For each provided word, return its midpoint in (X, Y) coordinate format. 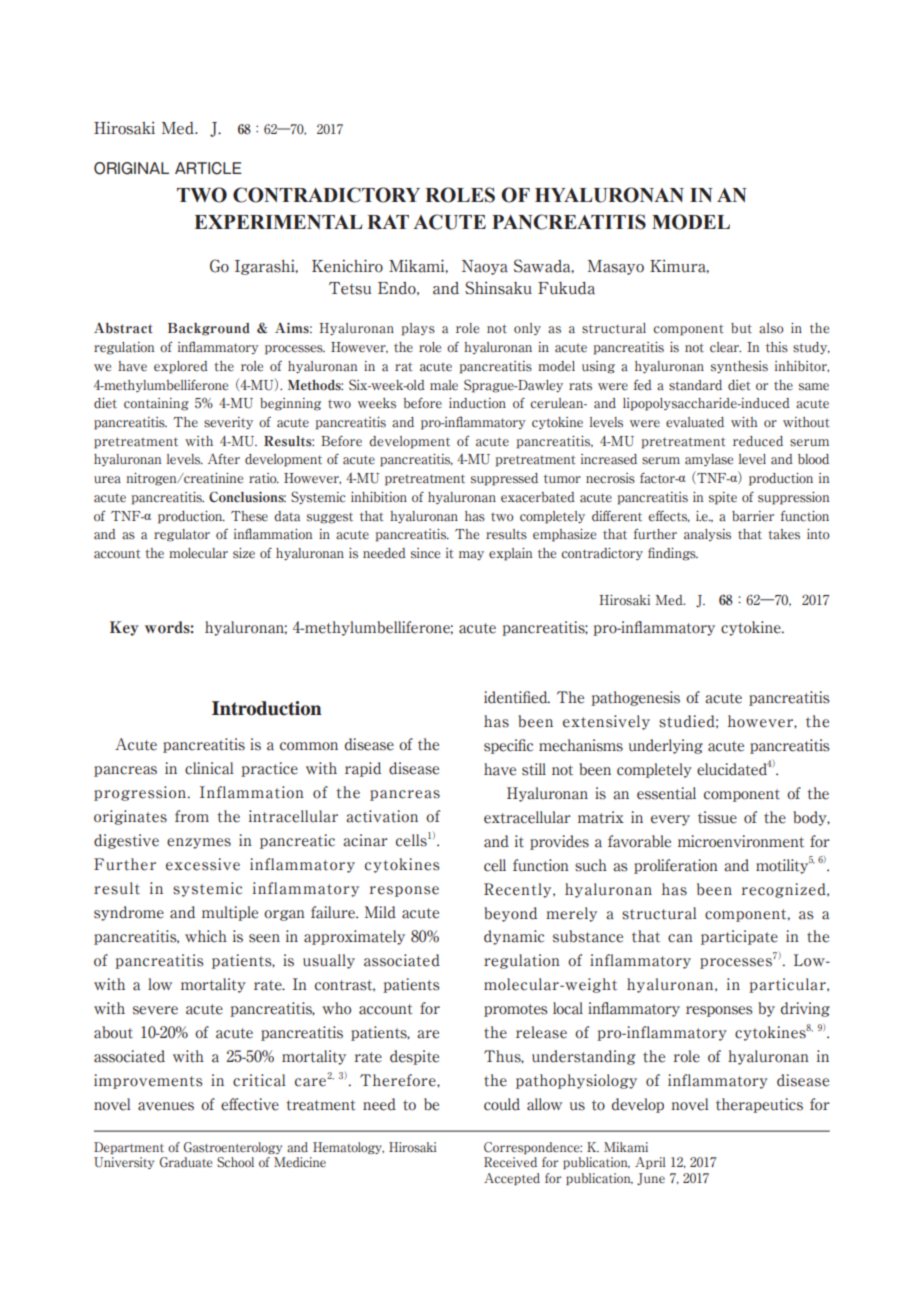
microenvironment (741, 841)
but (741, 328)
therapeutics (759, 1105)
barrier (753, 516)
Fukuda (566, 288)
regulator (182, 535)
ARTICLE (208, 168)
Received (510, 1162)
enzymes (199, 843)
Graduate (186, 1162)
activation (382, 816)
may (471, 555)
